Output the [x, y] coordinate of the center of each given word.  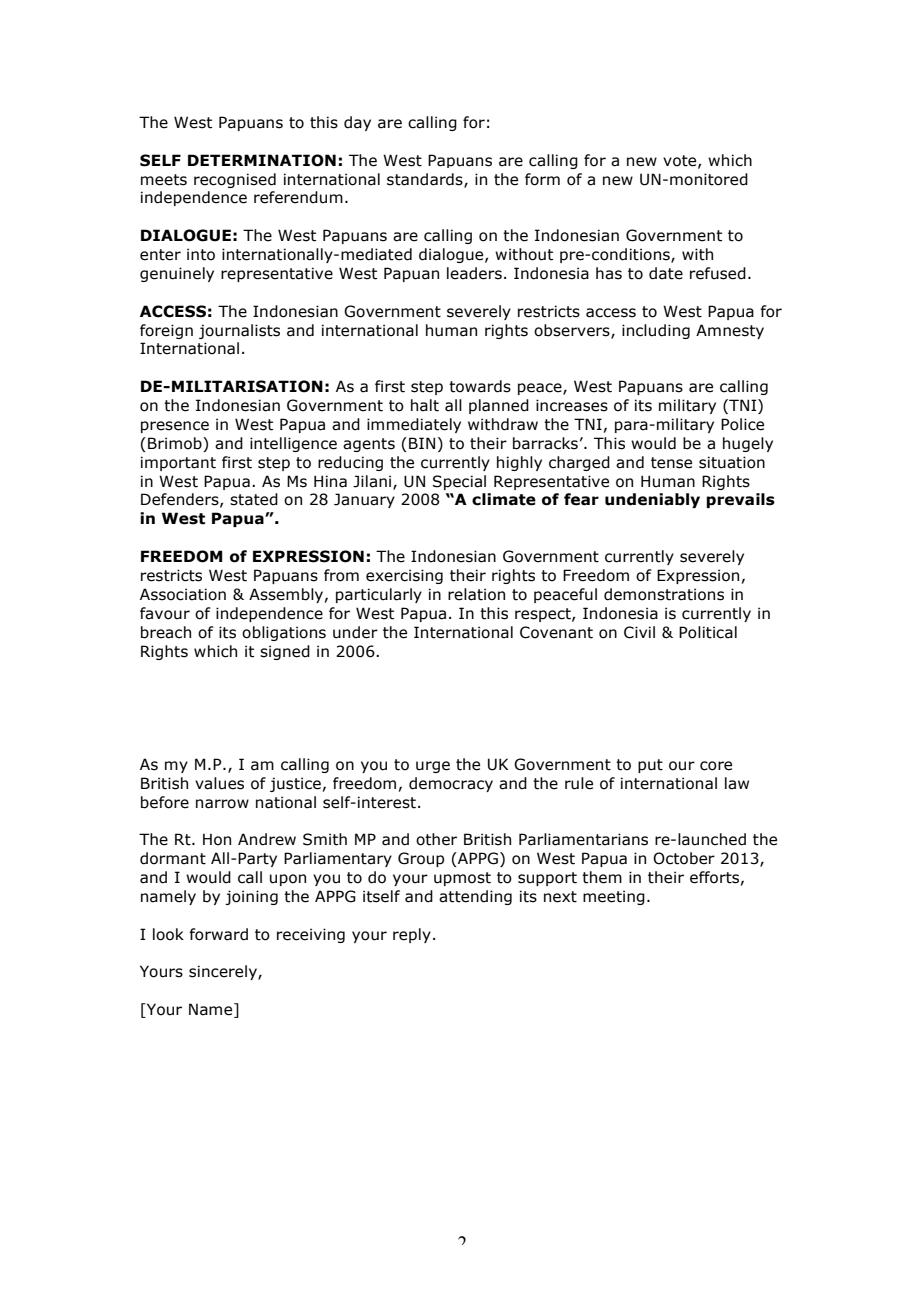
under [355, 632]
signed [285, 652]
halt [425, 405]
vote [681, 161]
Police [742, 424]
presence [175, 427]
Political [708, 632]
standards [426, 180]
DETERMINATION [262, 160]
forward [218, 934]
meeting [614, 897]
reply [412, 935]
